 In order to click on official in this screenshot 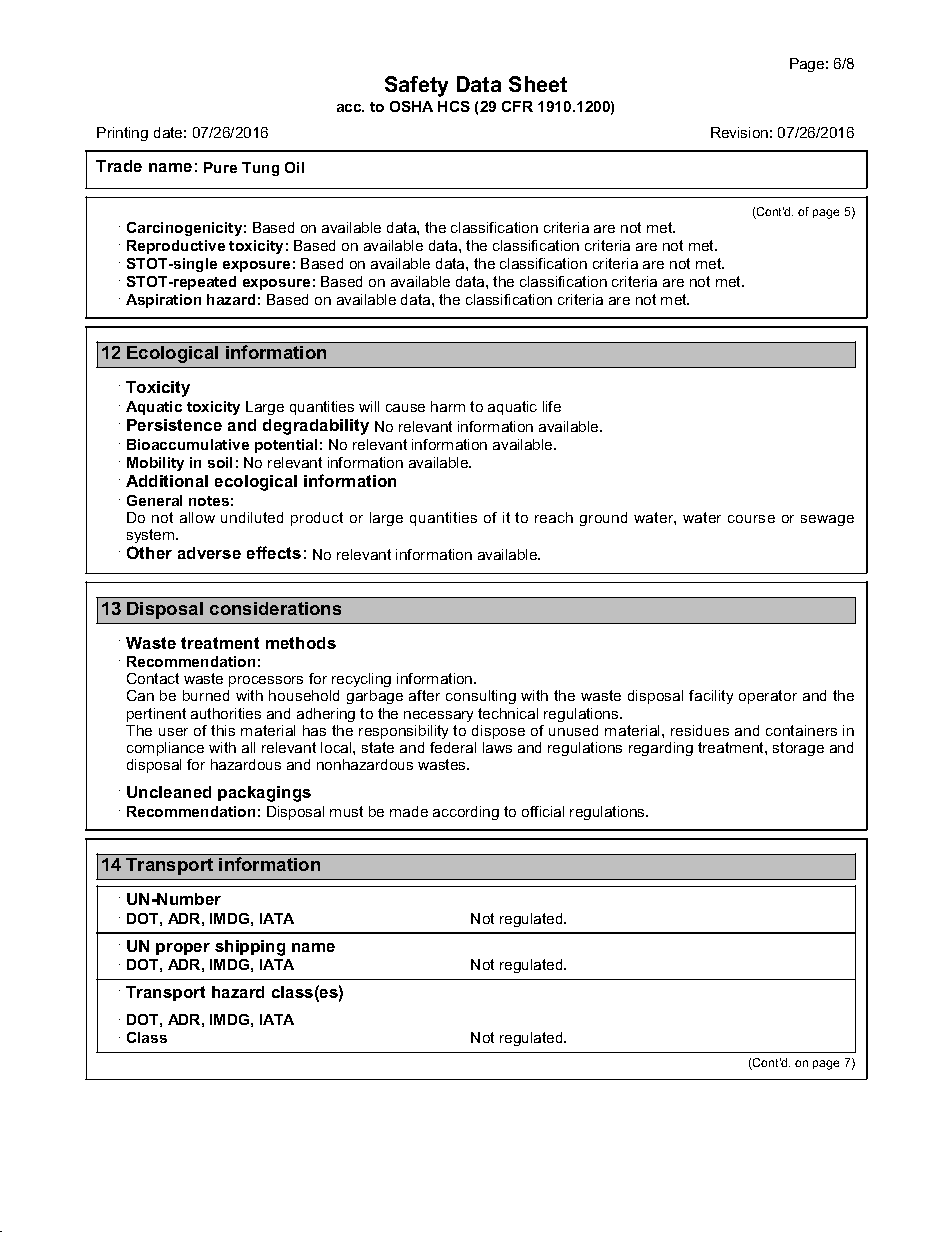, I will do `click(543, 811)`.
